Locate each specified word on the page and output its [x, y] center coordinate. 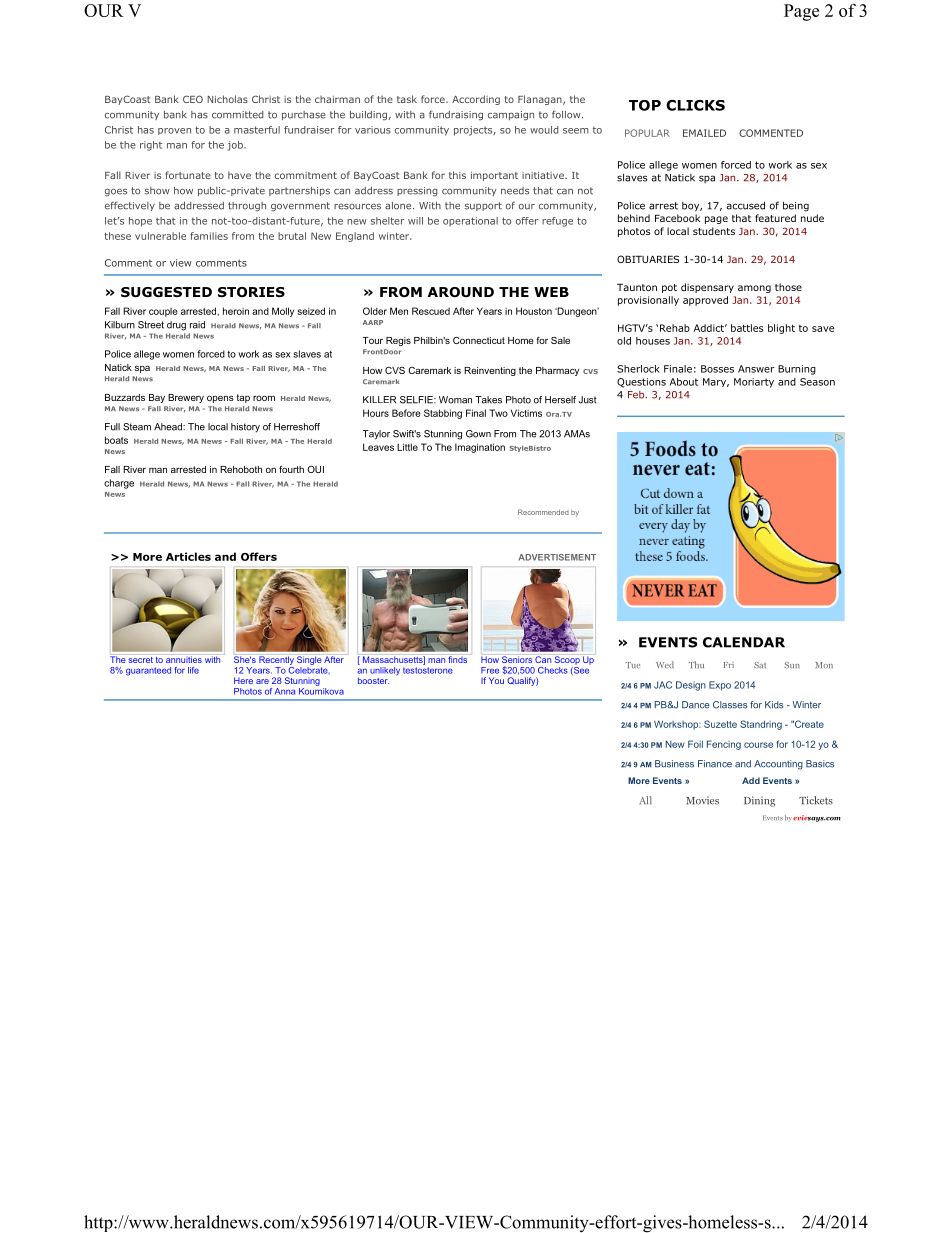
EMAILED [704, 133]
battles [747, 328]
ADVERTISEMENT [557, 557]
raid [197, 325]
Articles [188, 556]
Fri [729, 665]
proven [174, 131]
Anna [285, 691]
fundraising [456, 115]
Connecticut [479, 340]
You [496, 680]
